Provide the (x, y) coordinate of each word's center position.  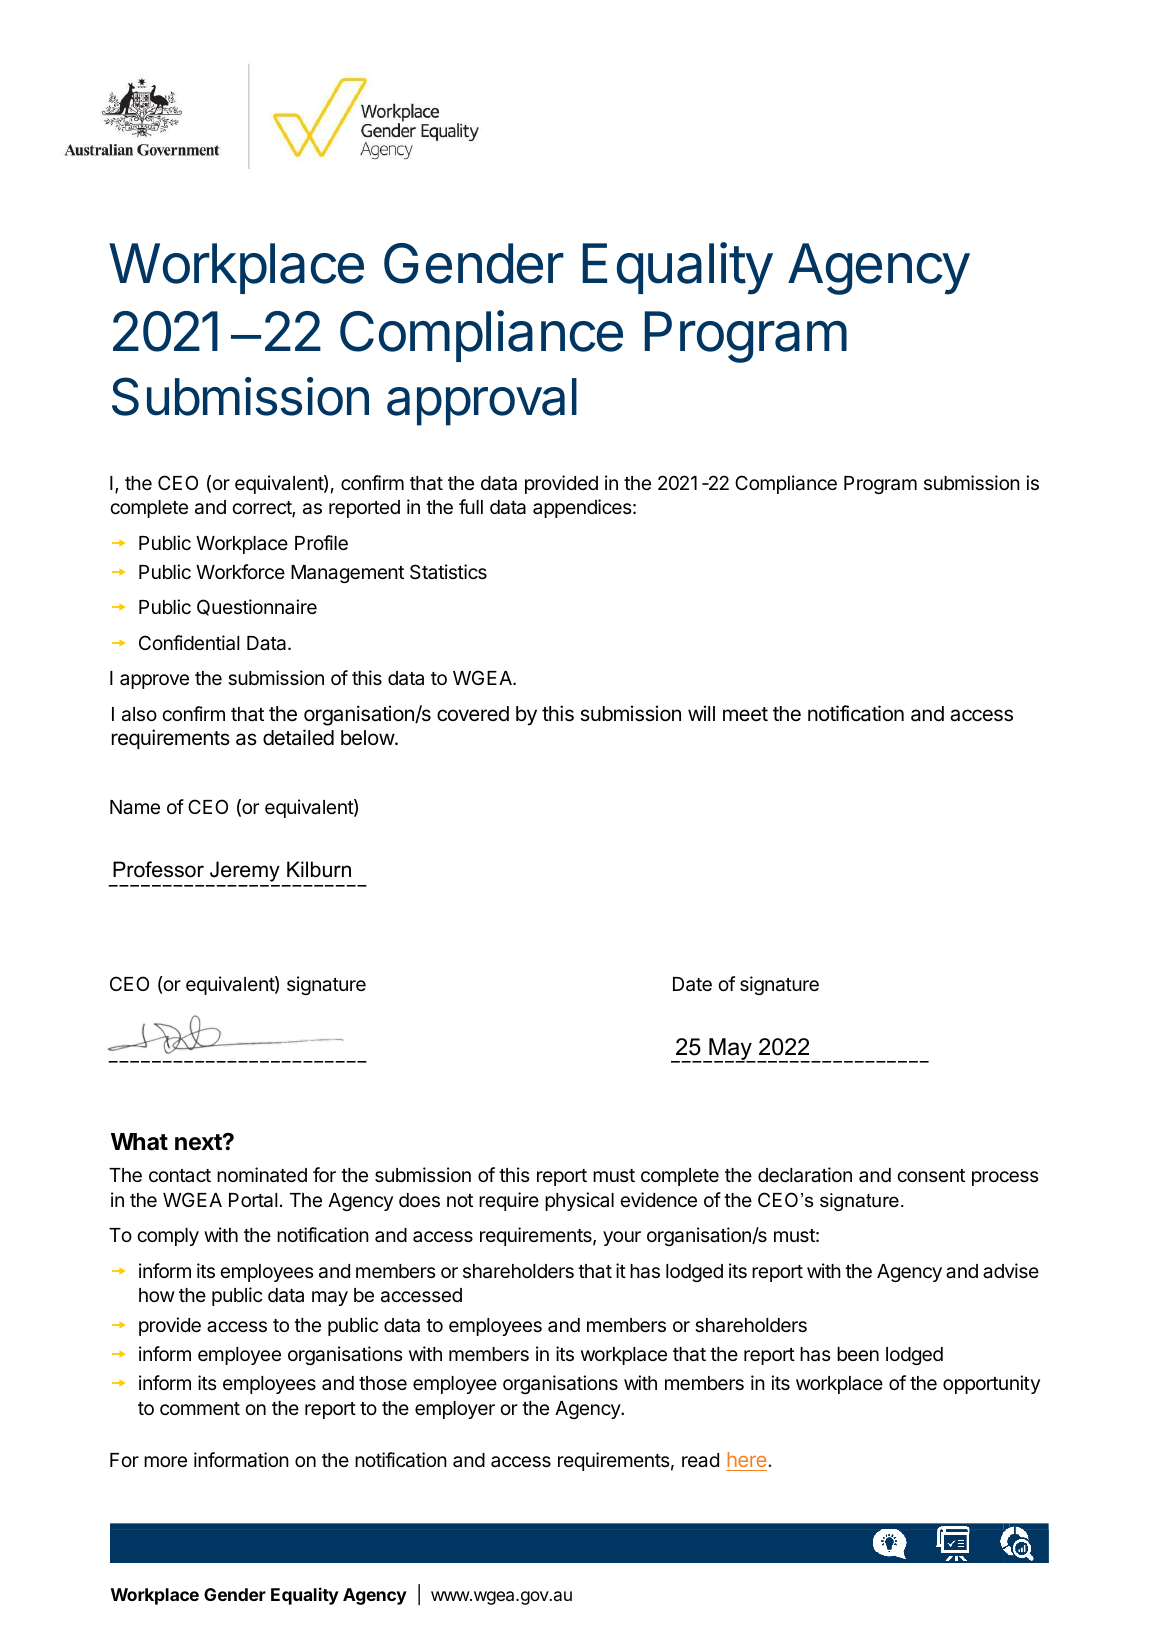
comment (200, 1408)
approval (482, 402)
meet (745, 714)
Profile (321, 542)
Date (692, 984)
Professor (158, 869)
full (471, 506)
